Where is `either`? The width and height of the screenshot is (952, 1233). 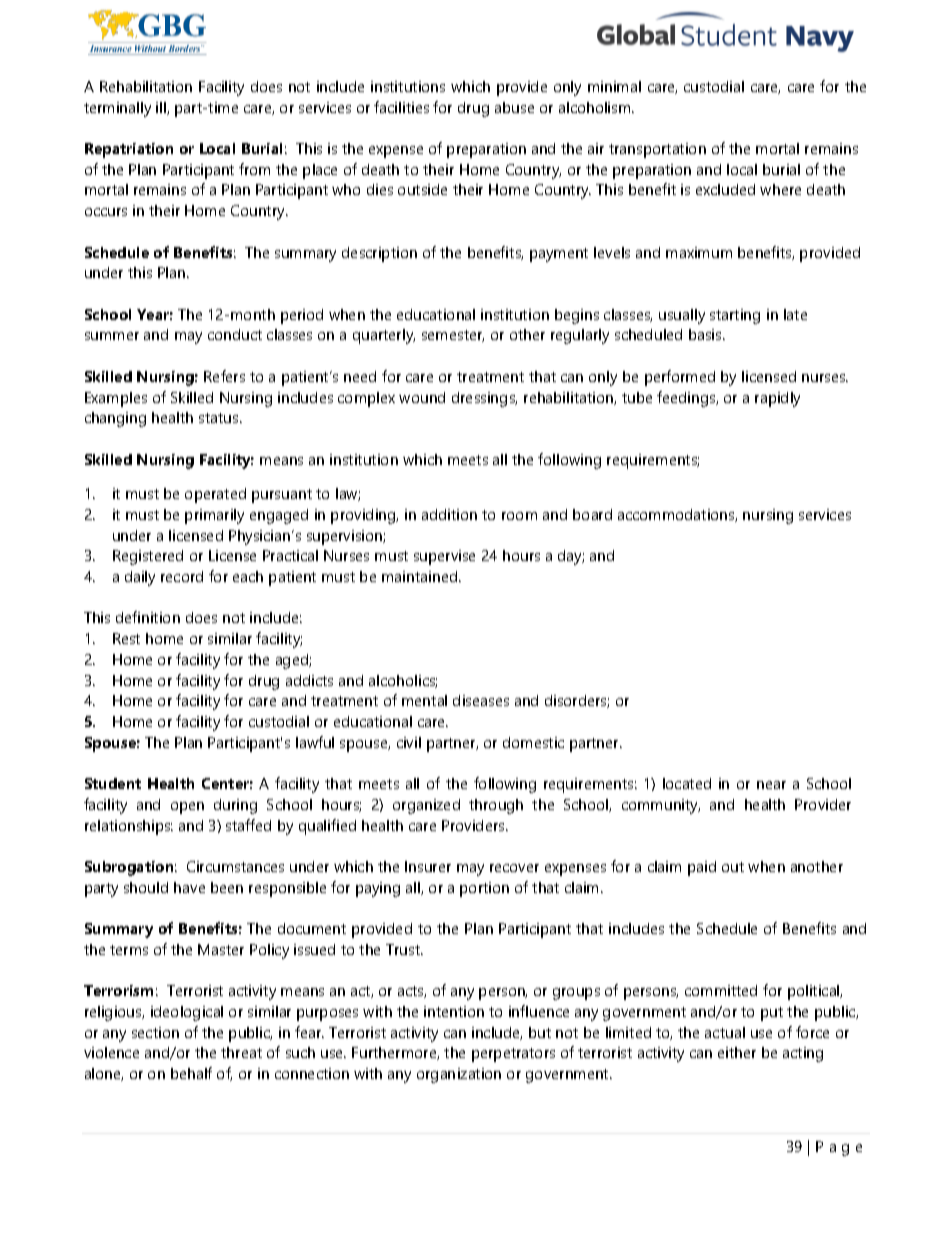 either is located at coordinates (737, 1052).
